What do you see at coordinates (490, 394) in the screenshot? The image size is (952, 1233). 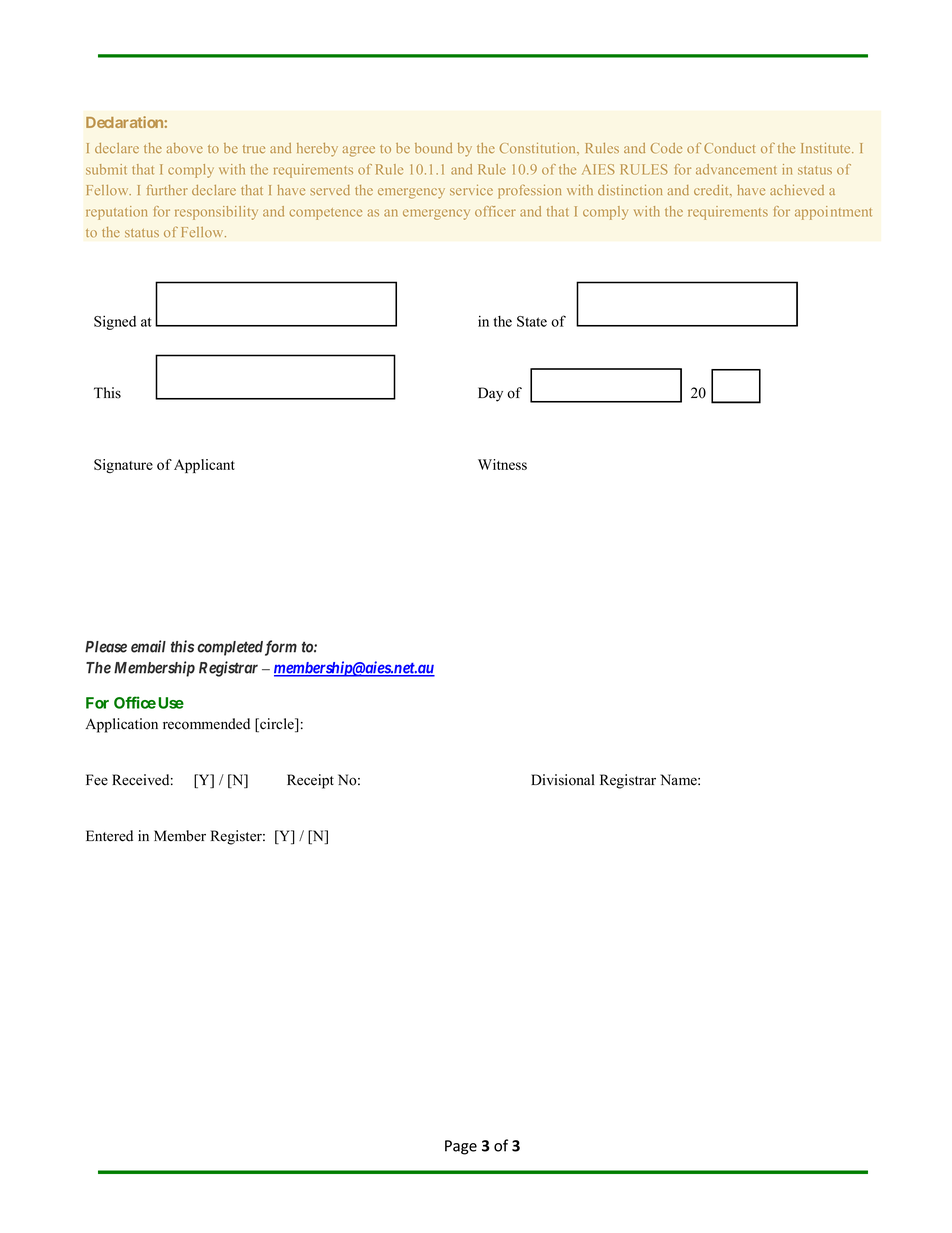 I see `Day` at bounding box center [490, 394].
